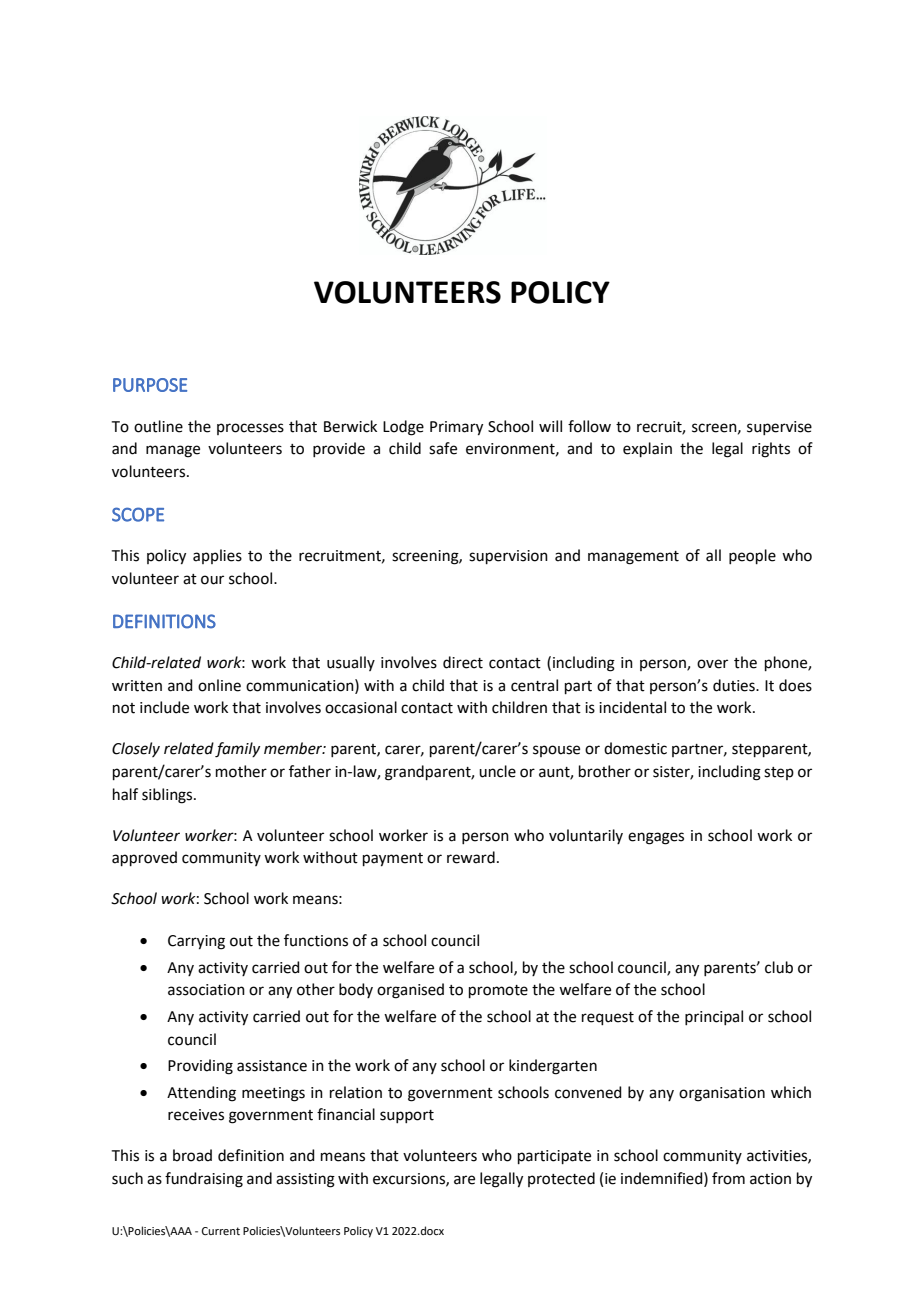 The image size is (924, 1308). I want to click on outline, so click(158, 426).
